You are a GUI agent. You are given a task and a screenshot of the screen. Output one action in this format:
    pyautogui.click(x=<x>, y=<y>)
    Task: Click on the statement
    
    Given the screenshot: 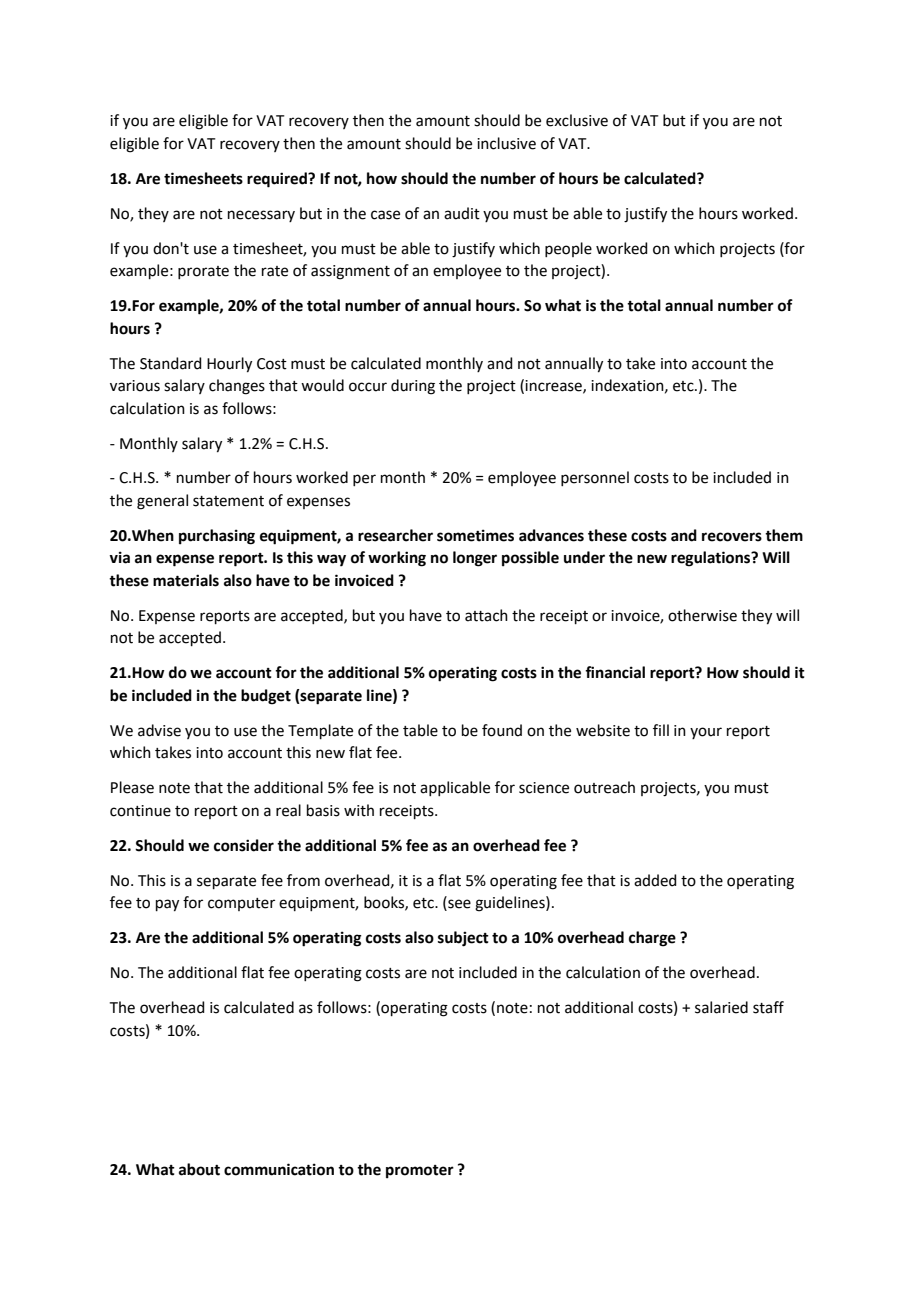 What is the action you would take?
    pyautogui.click(x=228, y=501)
